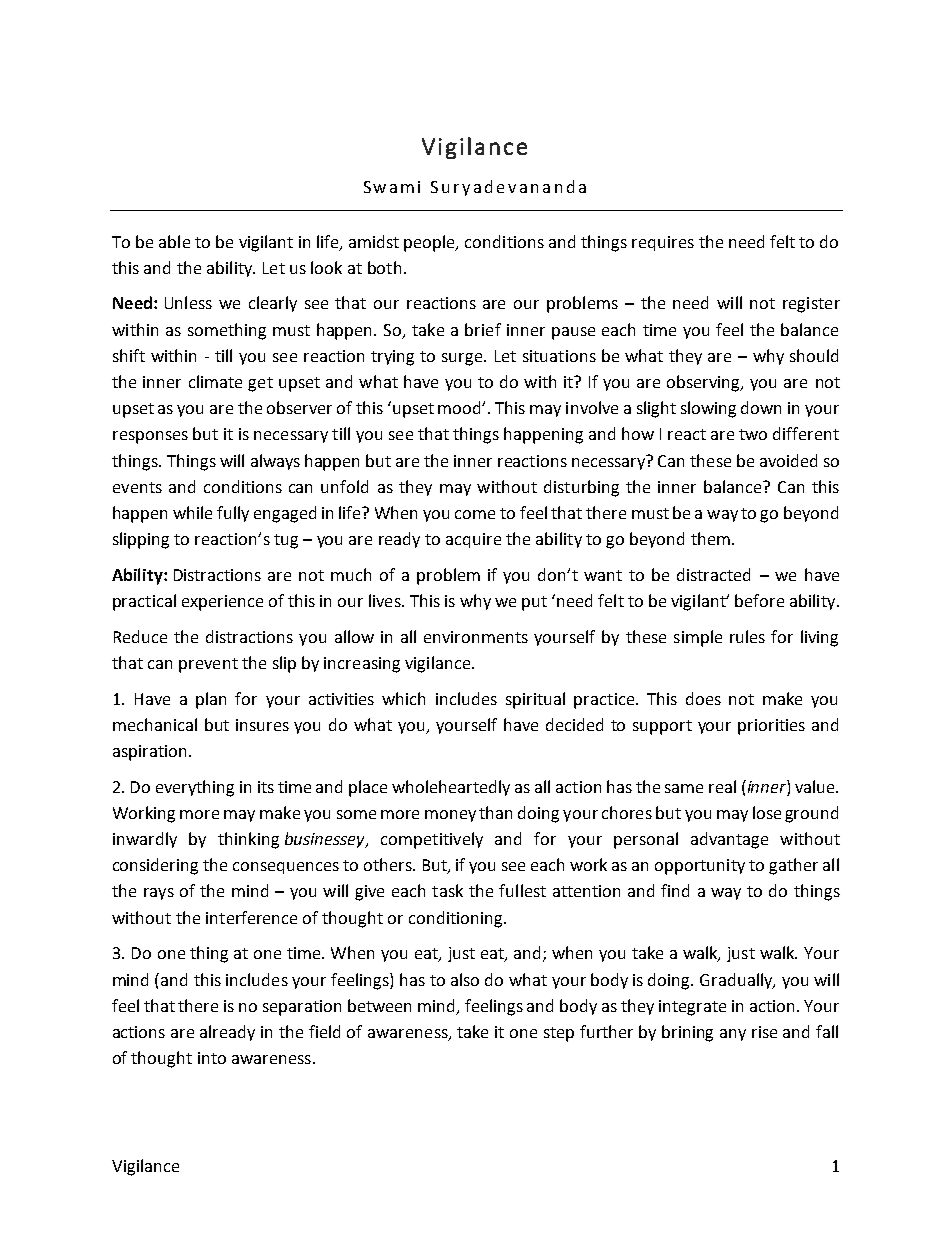  Describe the element at coordinates (663, 243) in the screenshot. I see `requires` at that location.
